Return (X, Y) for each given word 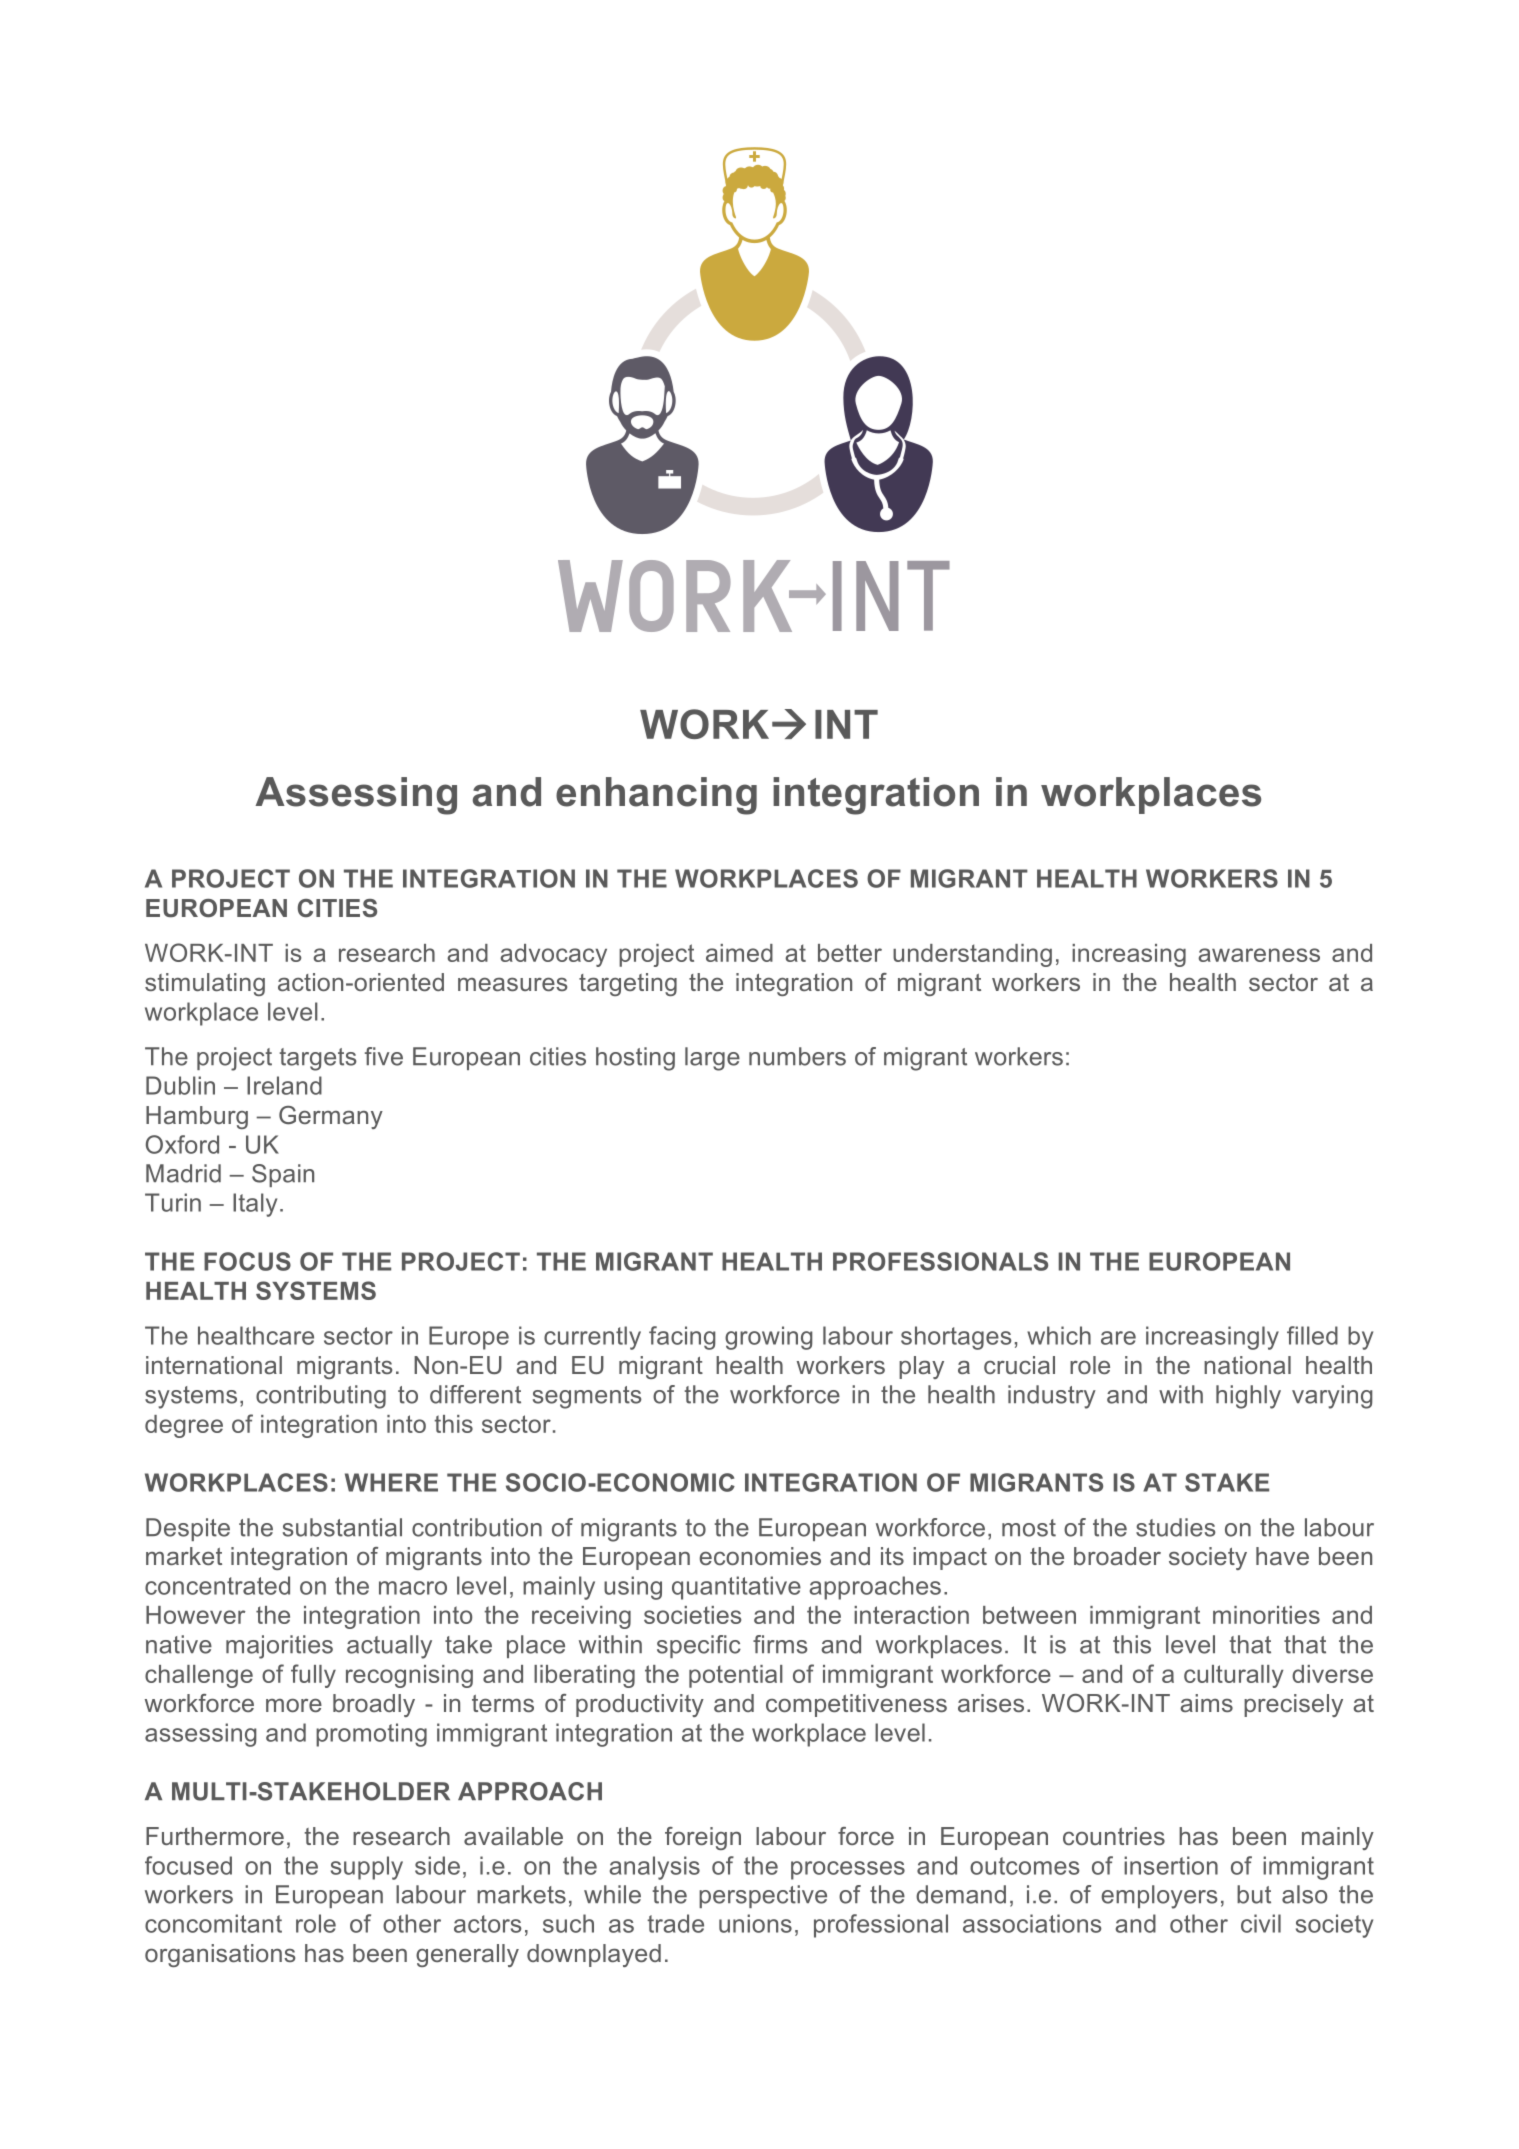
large (712, 1059)
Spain (283, 1175)
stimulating (205, 984)
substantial (342, 1527)
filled (1312, 1335)
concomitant (213, 1923)
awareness (1259, 955)
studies (1176, 1527)
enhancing (656, 796)
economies (760, 1556)
